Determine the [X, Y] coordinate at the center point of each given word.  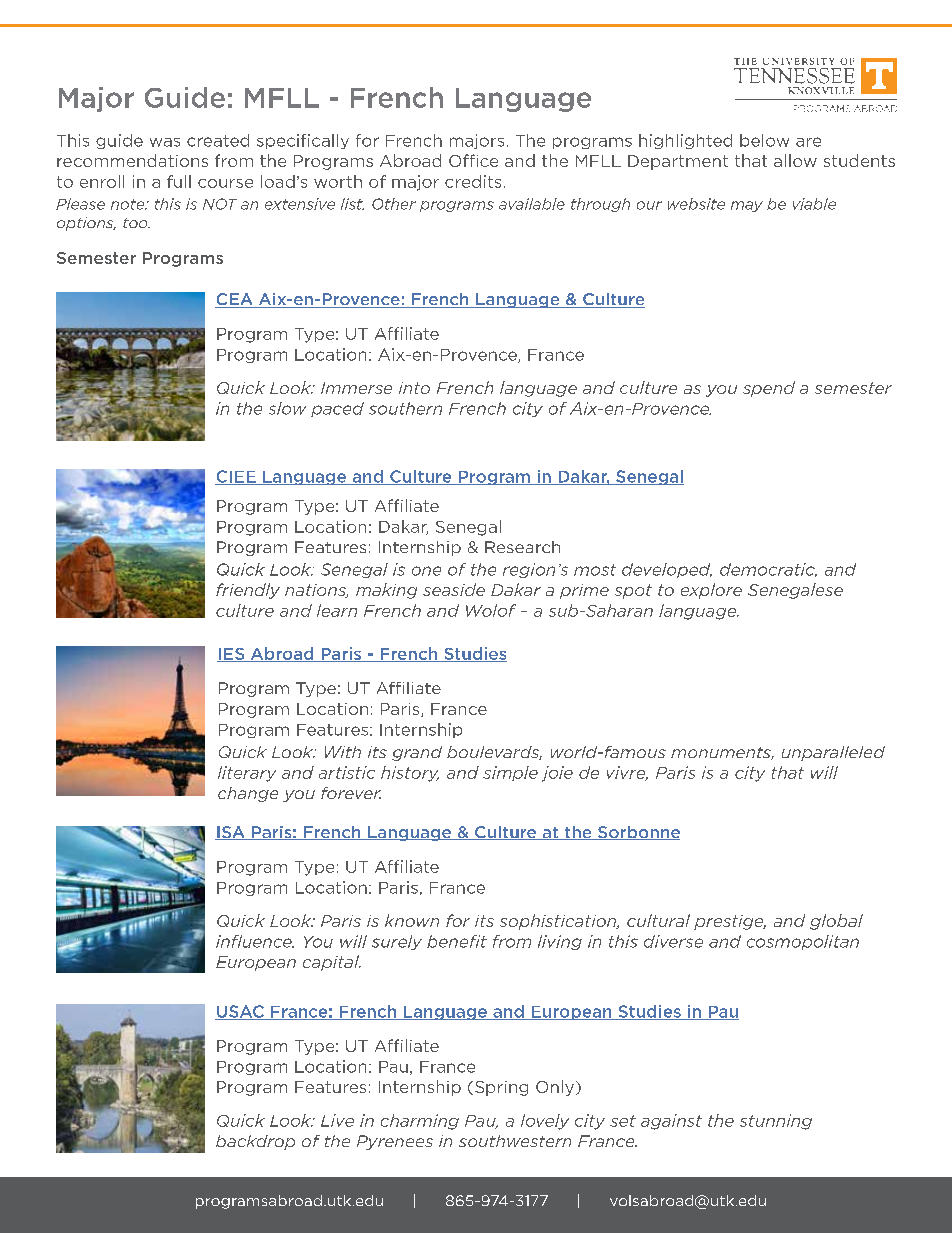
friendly [248, 591]
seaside [454, 589]
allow [795, 160]
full [179, 181]
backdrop [255, 1142]
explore [711, 591]
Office [473, 160]
